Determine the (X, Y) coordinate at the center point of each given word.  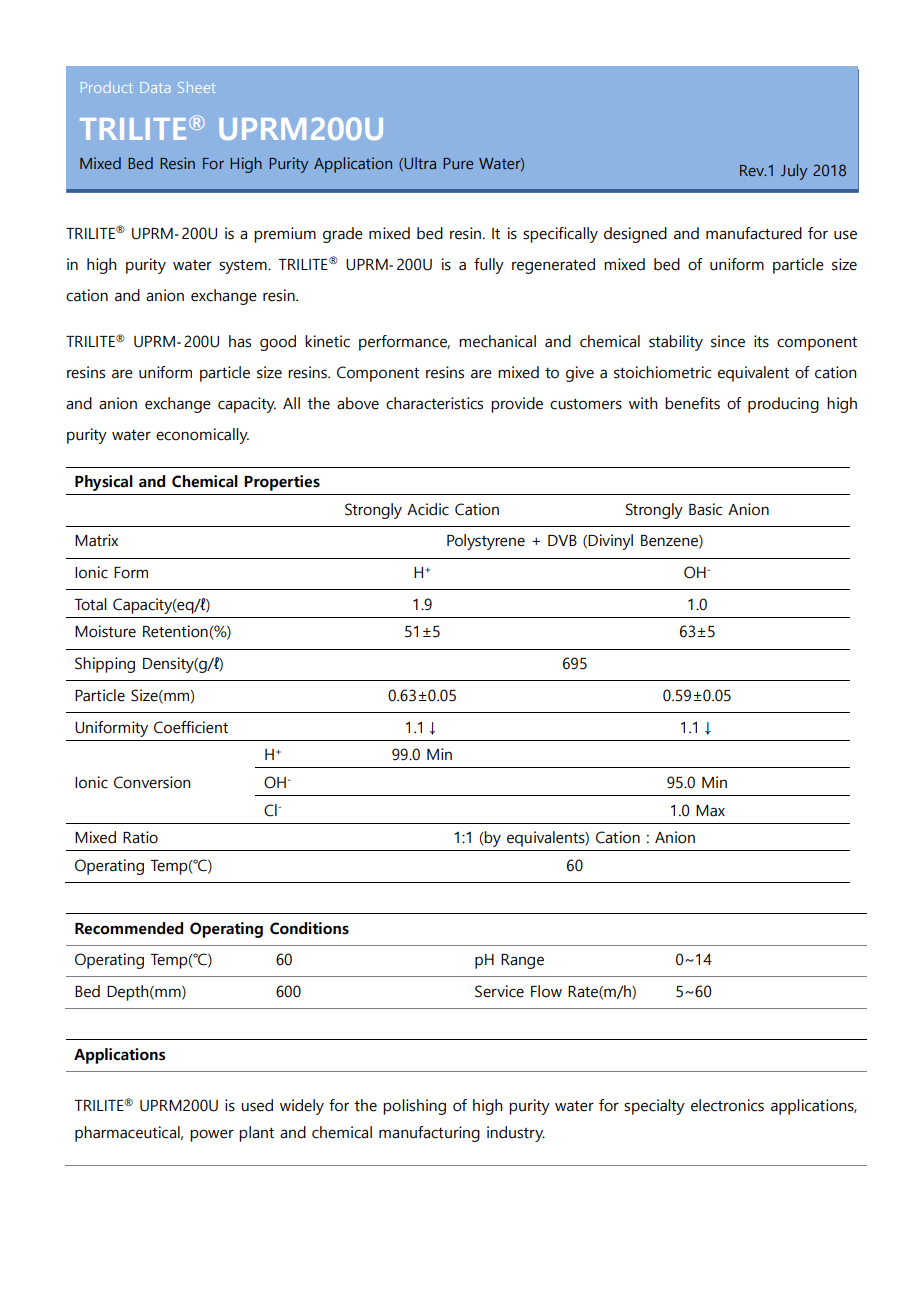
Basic (705, 509)
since (728, 341)
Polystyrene (486, 542)
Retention (175, 631)
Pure (458, 163)
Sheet (196, 87)
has (240, 341)
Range (522, 961)
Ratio (140, 837)
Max (710, 811)
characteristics (434, 403)
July (794, 172)
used (257, 1105)
